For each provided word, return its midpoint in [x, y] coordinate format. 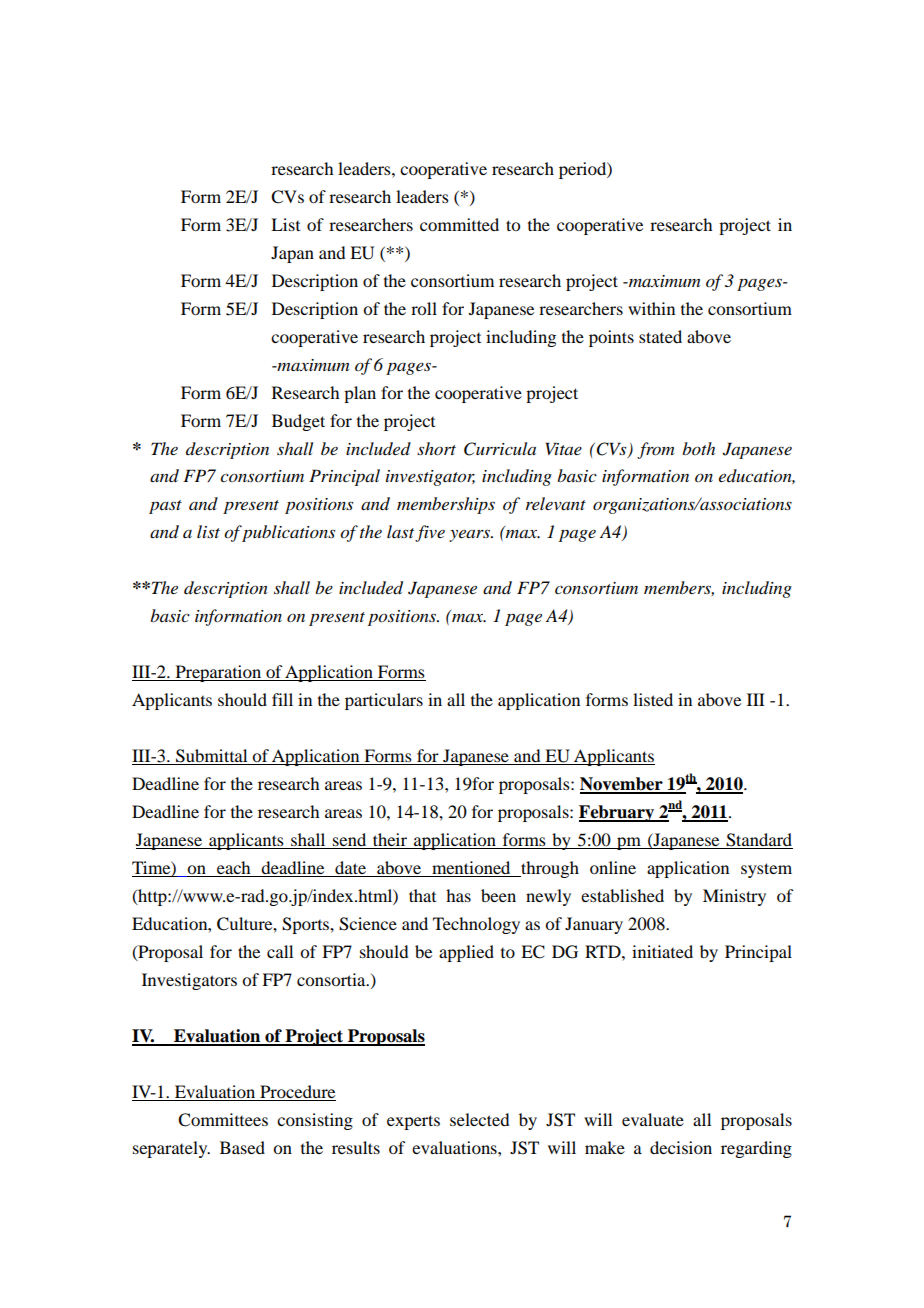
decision [681, 1147]
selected [479, 1119]
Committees [223, 1120]
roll [424, 308]
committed [459, 224]
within [651, 308]
